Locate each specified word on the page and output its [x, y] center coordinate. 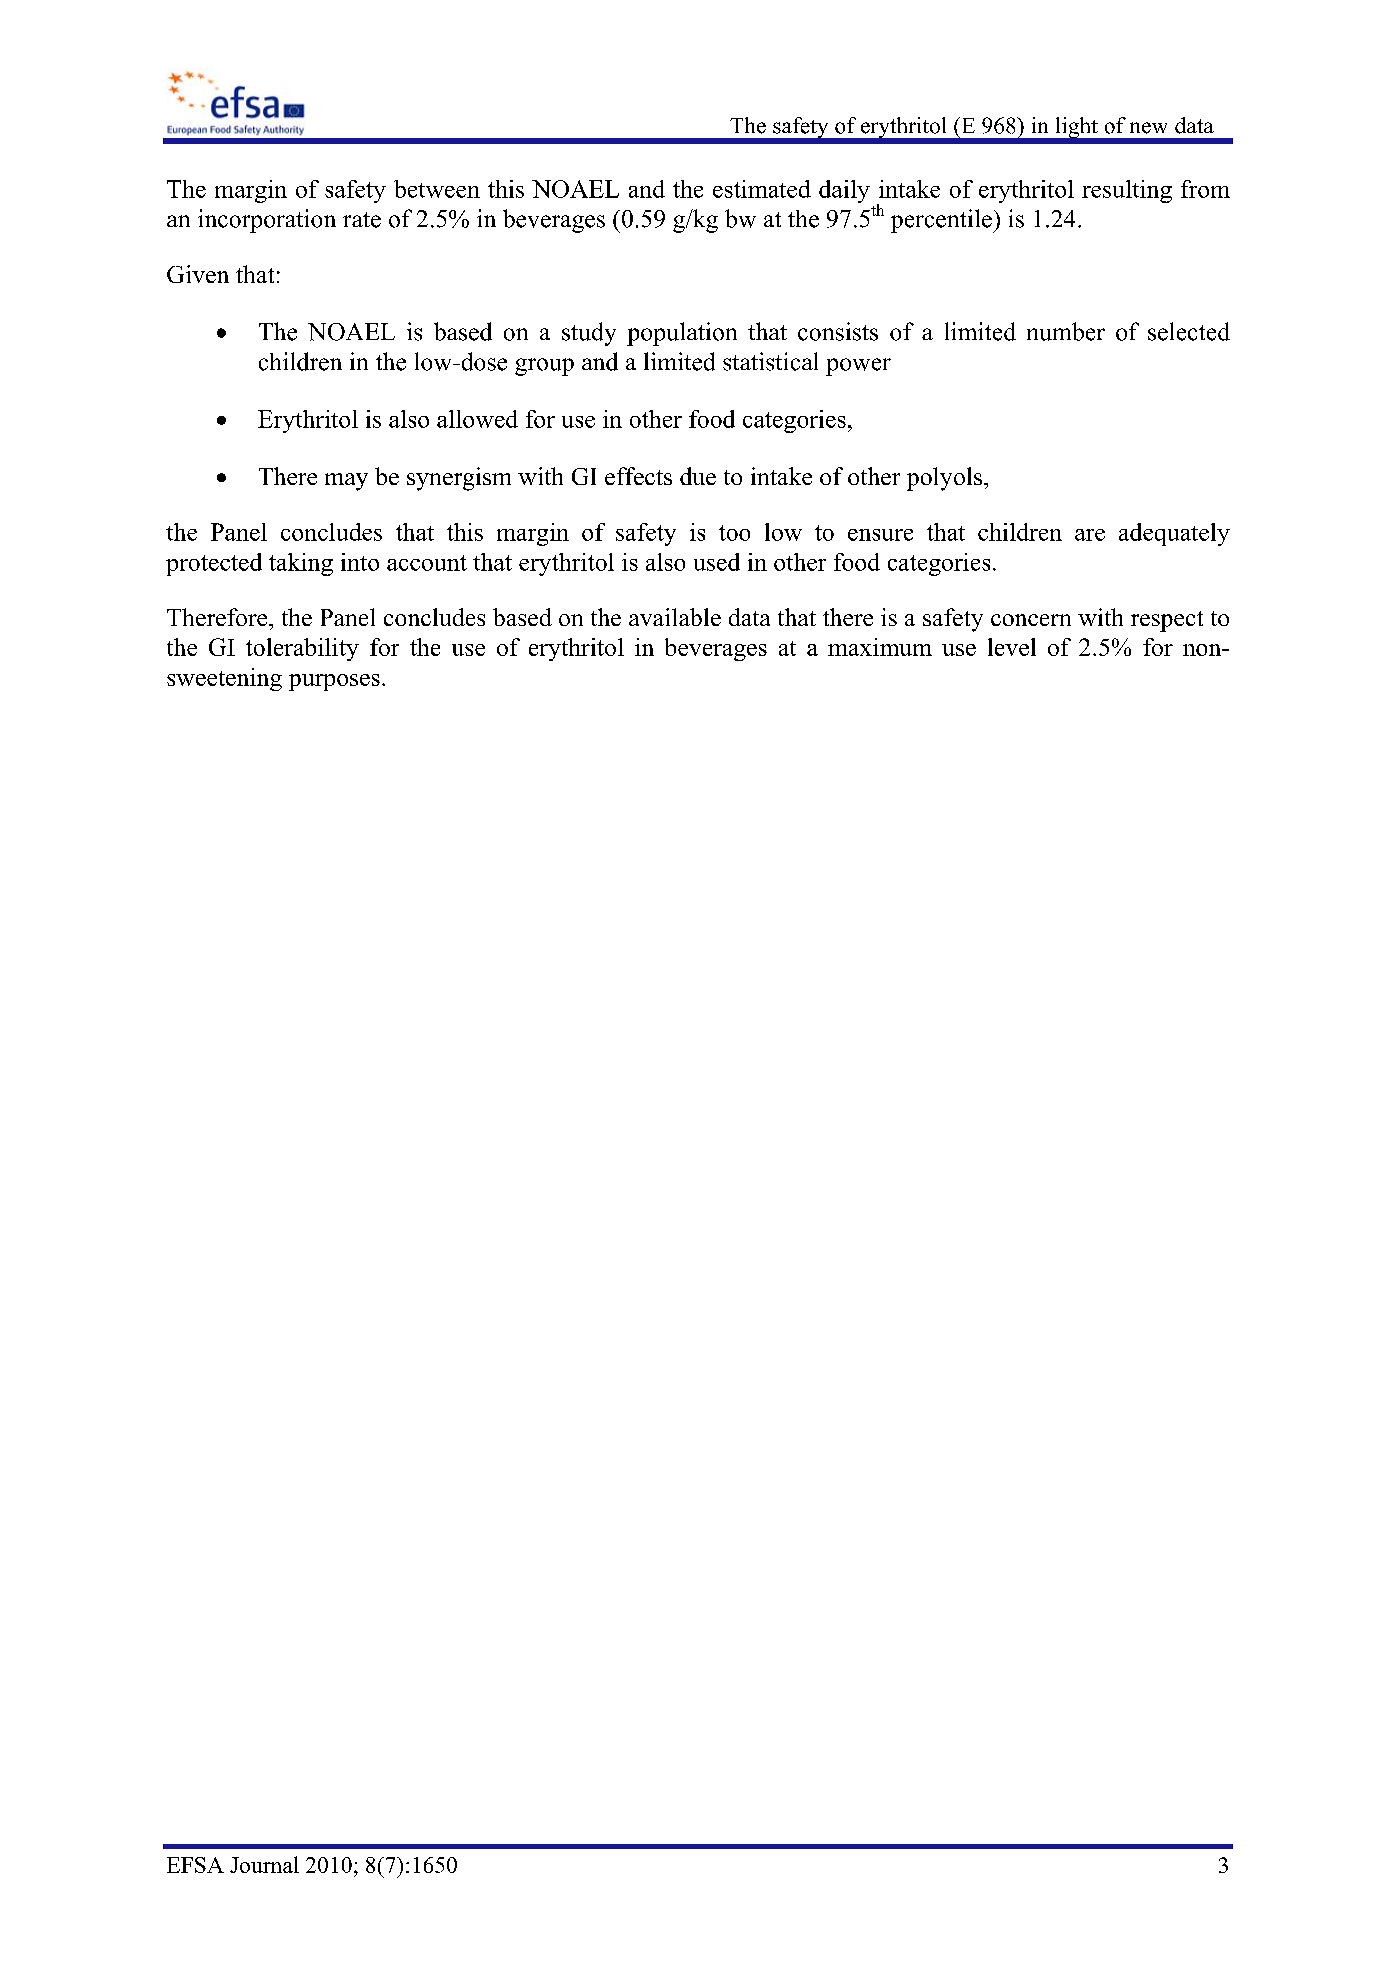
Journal [264, 1864]
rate [362, 220]
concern [1031, 620]
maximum [880, 647]
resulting [1127, 191]
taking [301, 564]
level [1012, 647]
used [717, 562]
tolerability [302, 649]
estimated [762, 189]
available [675, 617]
